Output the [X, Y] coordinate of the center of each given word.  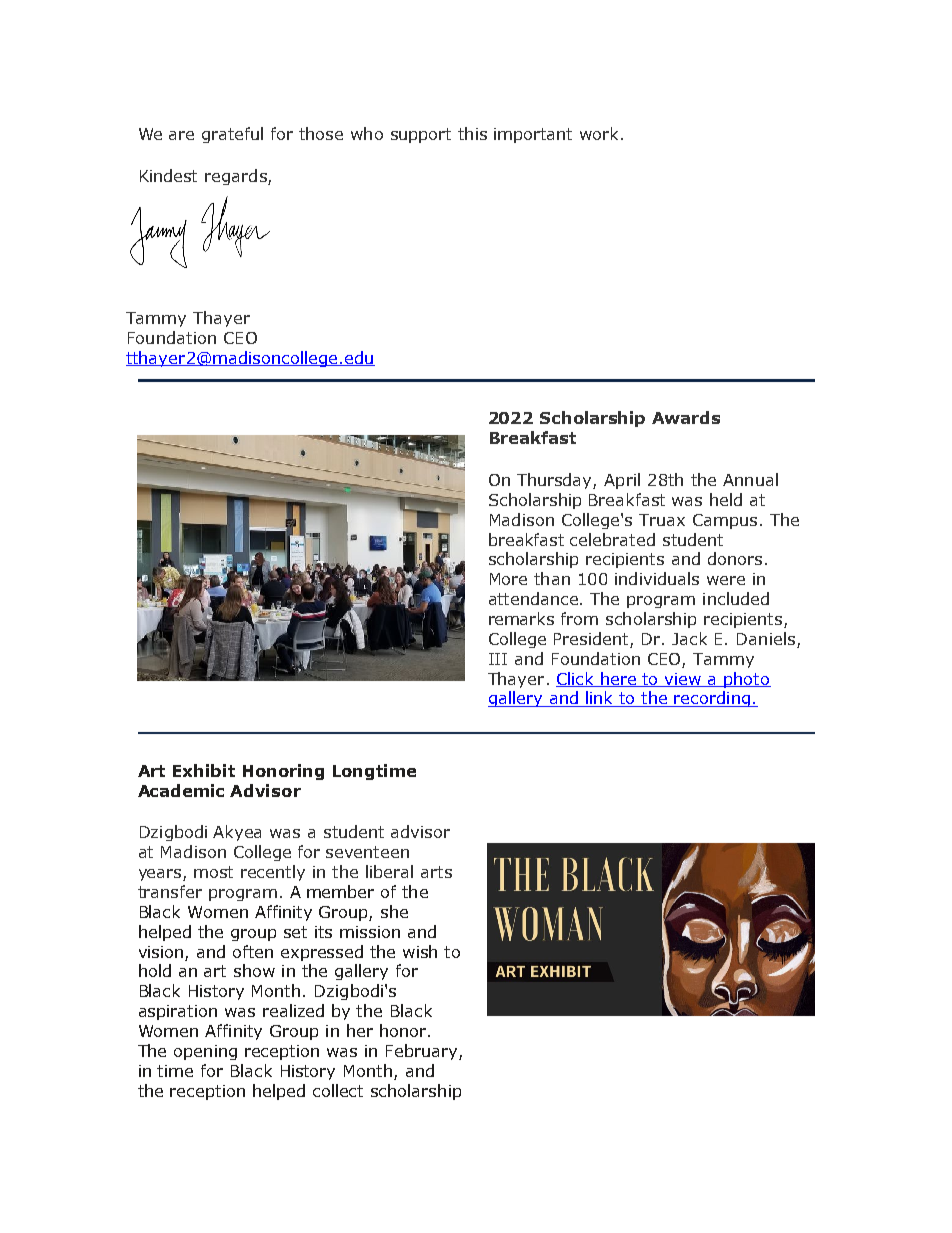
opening [205, 1052]
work [601, 133]
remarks [521, 618]
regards [237, 177]
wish [420, 951]
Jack [689, 638]
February [423, 1052]
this [472, 133]
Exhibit [204, 770]
